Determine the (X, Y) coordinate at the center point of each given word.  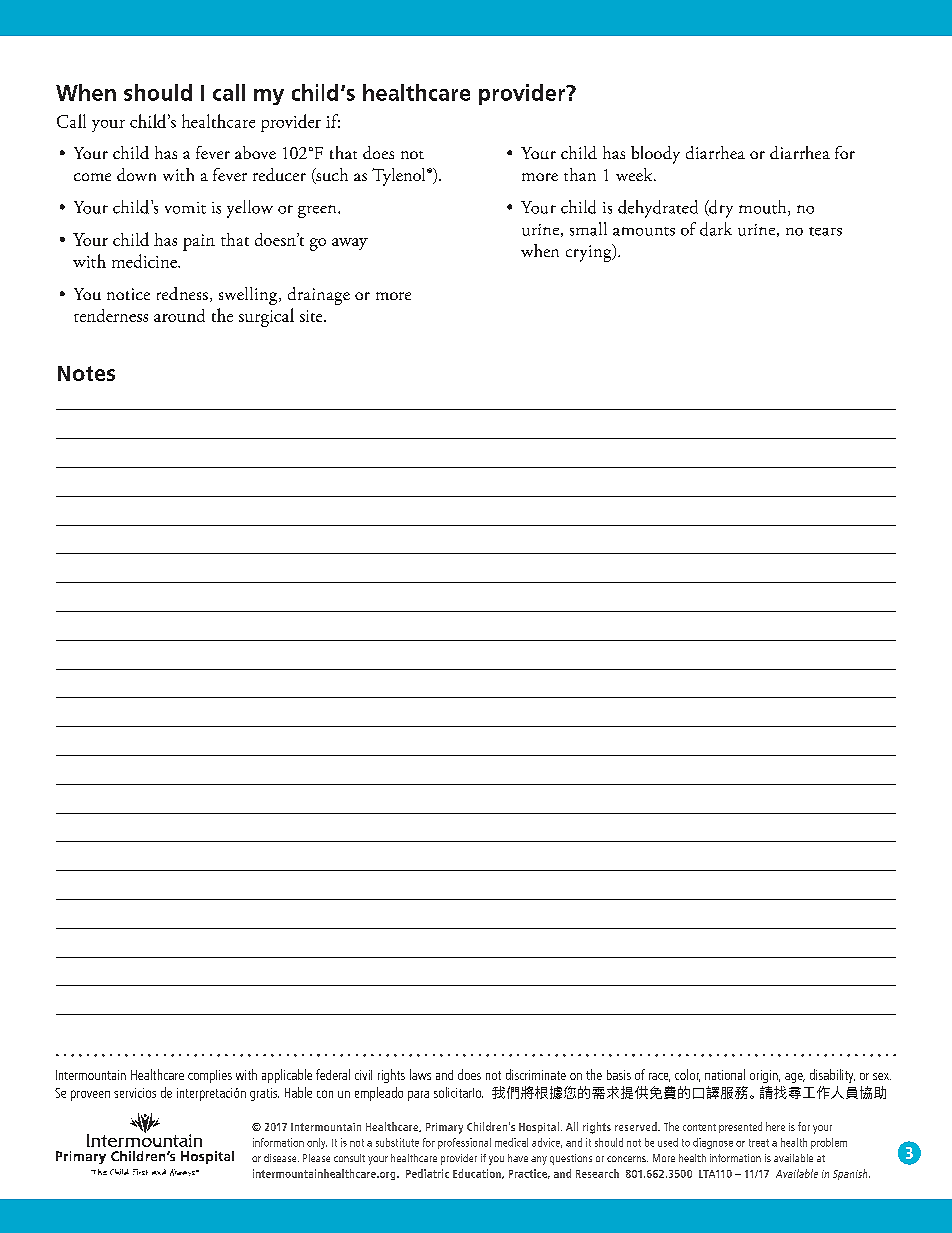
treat (759, 1143)
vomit (185, 208)
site (312, 316)
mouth (764, 208)
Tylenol (400, 177)
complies (210, 1076)
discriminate (536, 1074)
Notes (86, 373)
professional (464, 1143)
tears (825, 231)
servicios (135, 1093)
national (725, 1074)
